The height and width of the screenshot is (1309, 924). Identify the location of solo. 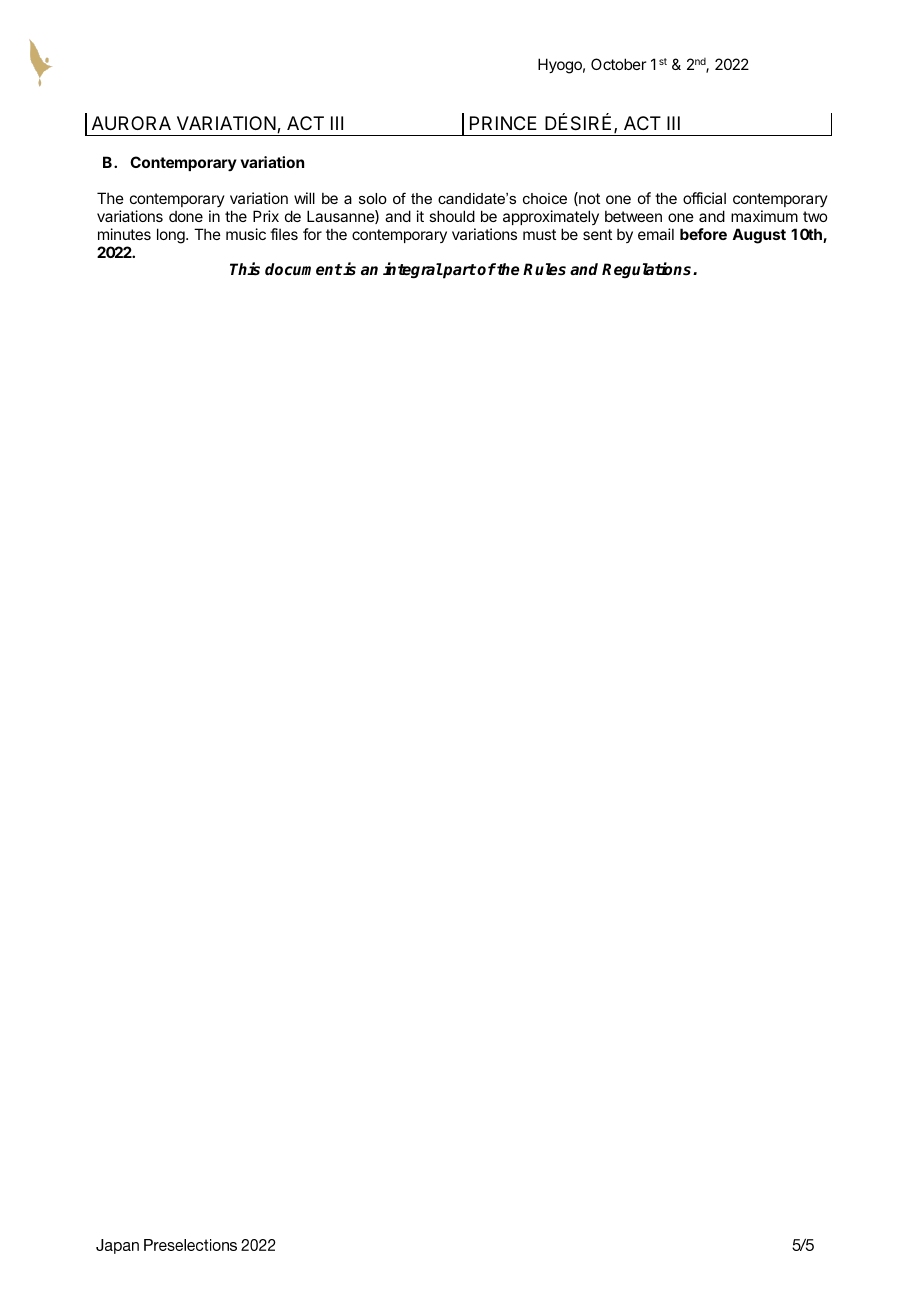
(373, 198).
